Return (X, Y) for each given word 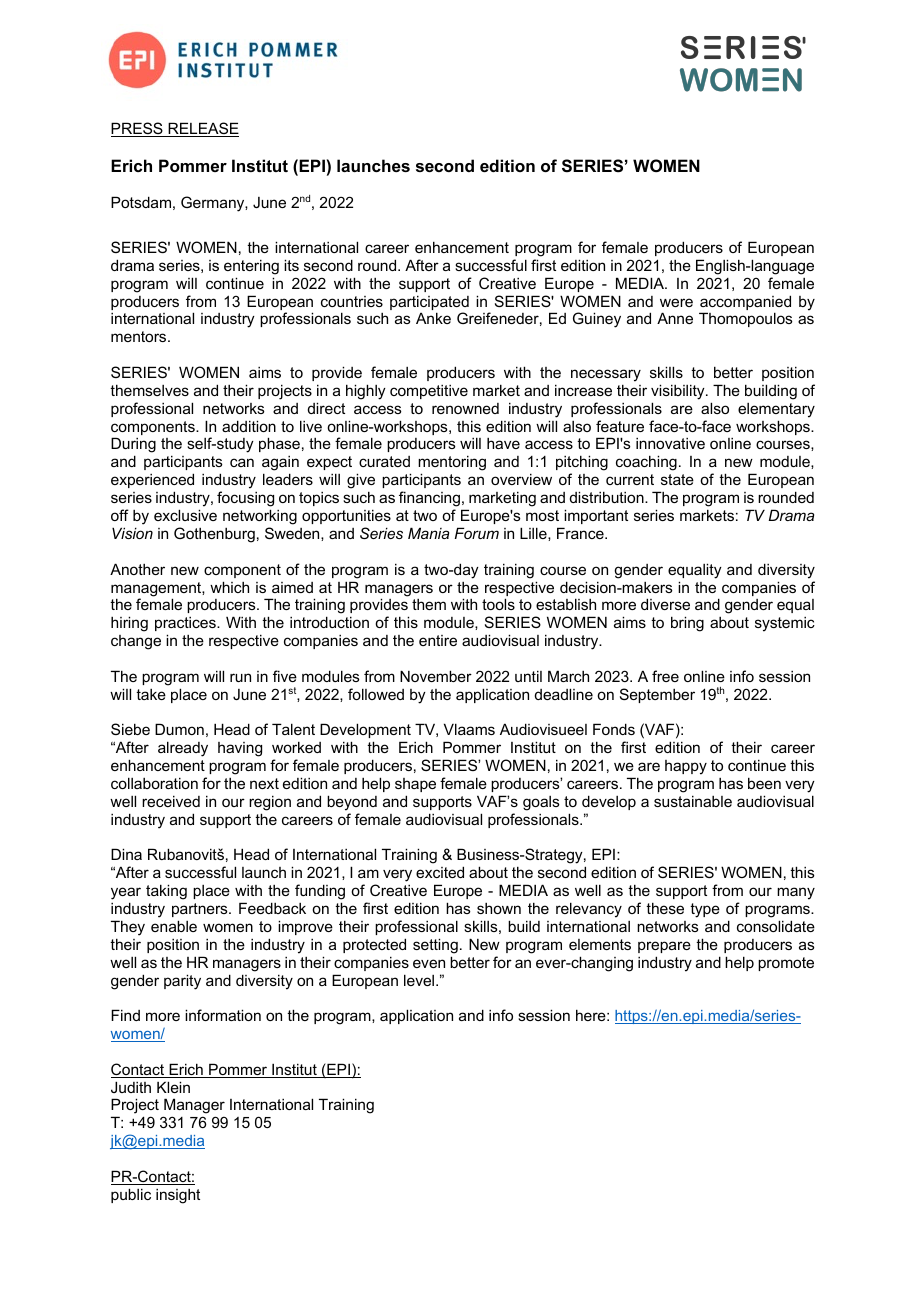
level (420, 980)
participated (429, 304)
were (676, 302)
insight (178, 1196)
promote (786, 964)
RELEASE (202, 129)
